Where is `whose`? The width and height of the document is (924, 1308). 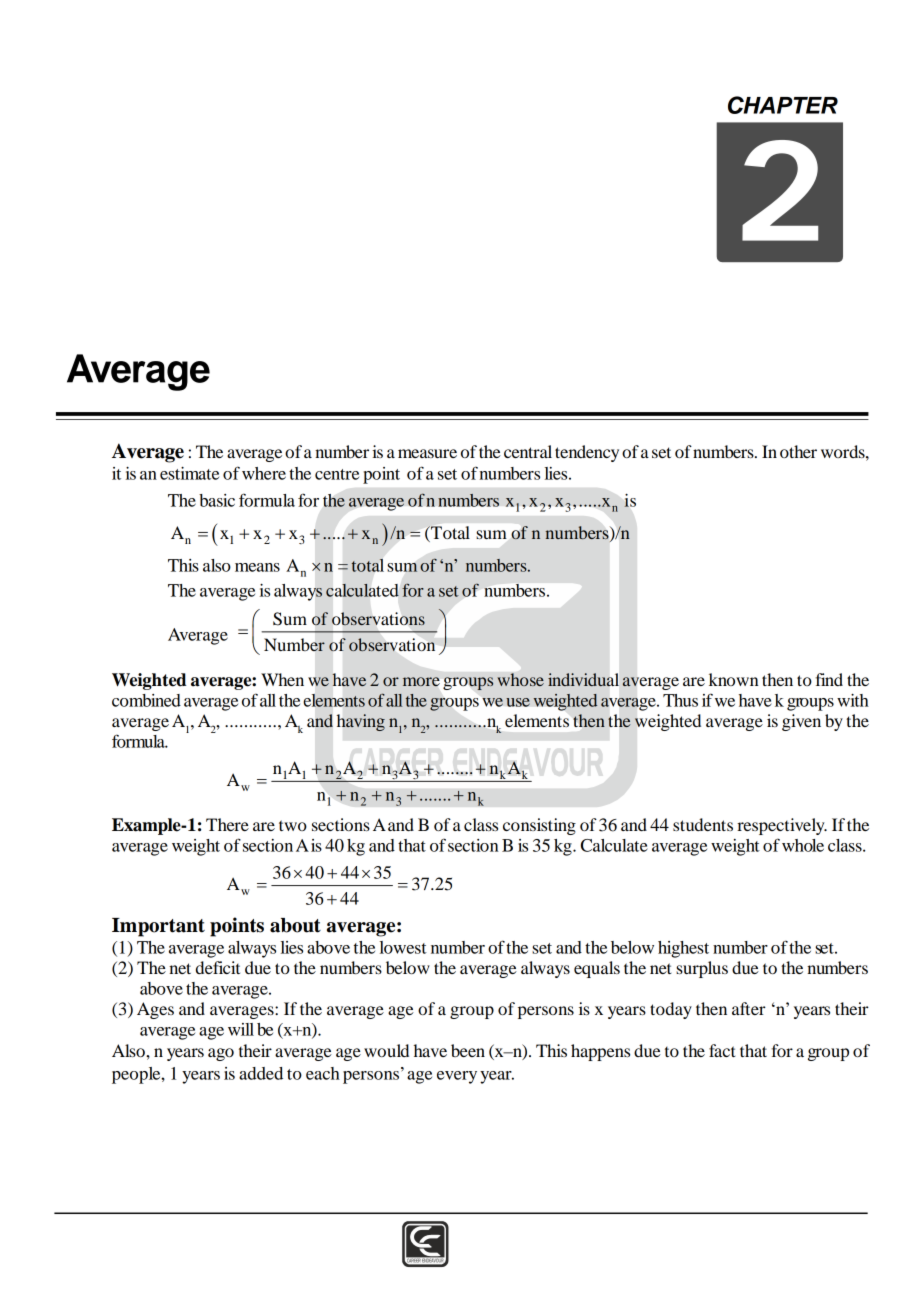 whose is located at coordinates (520, 679).
